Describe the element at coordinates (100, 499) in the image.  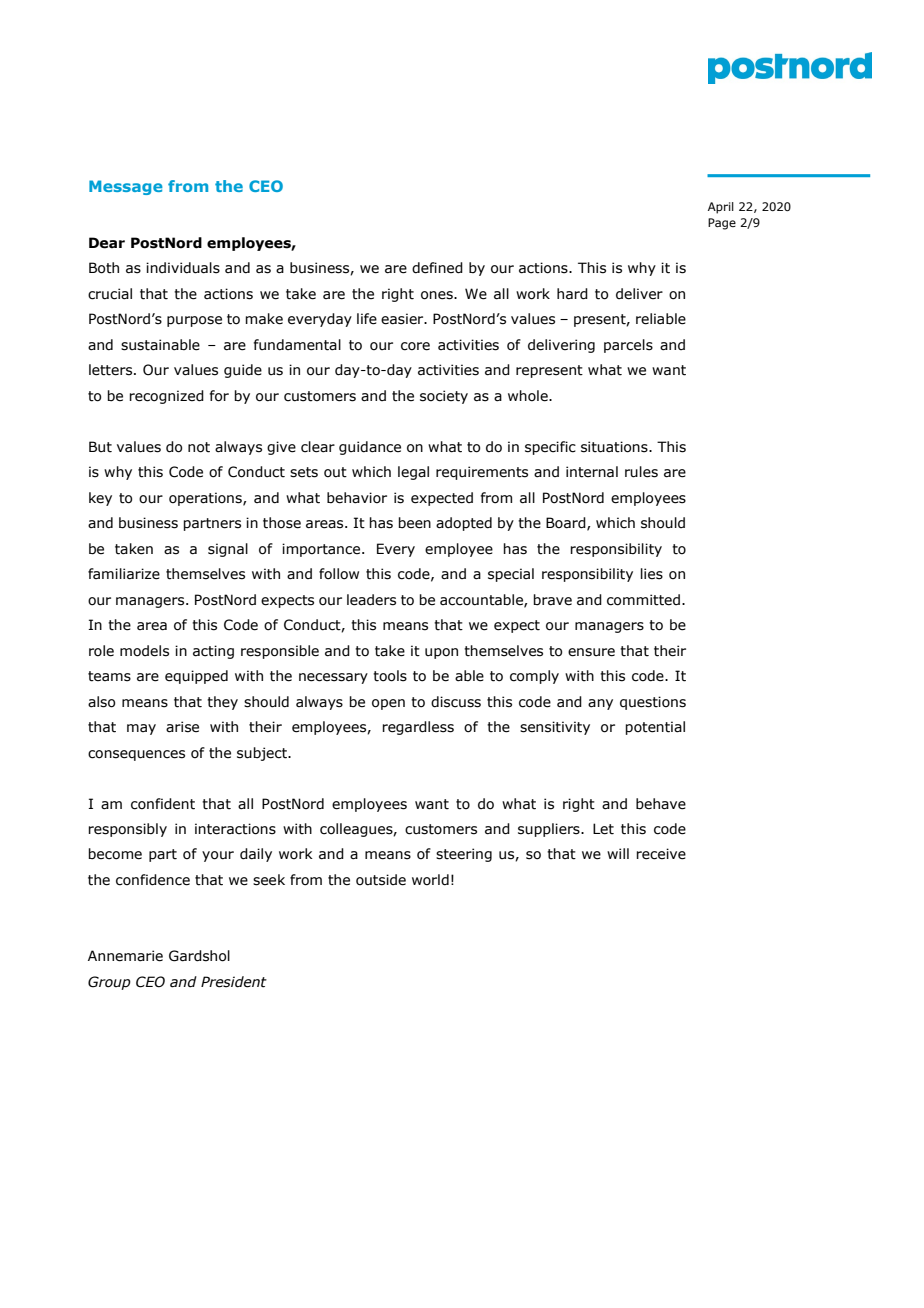
I see `key` at that location.
